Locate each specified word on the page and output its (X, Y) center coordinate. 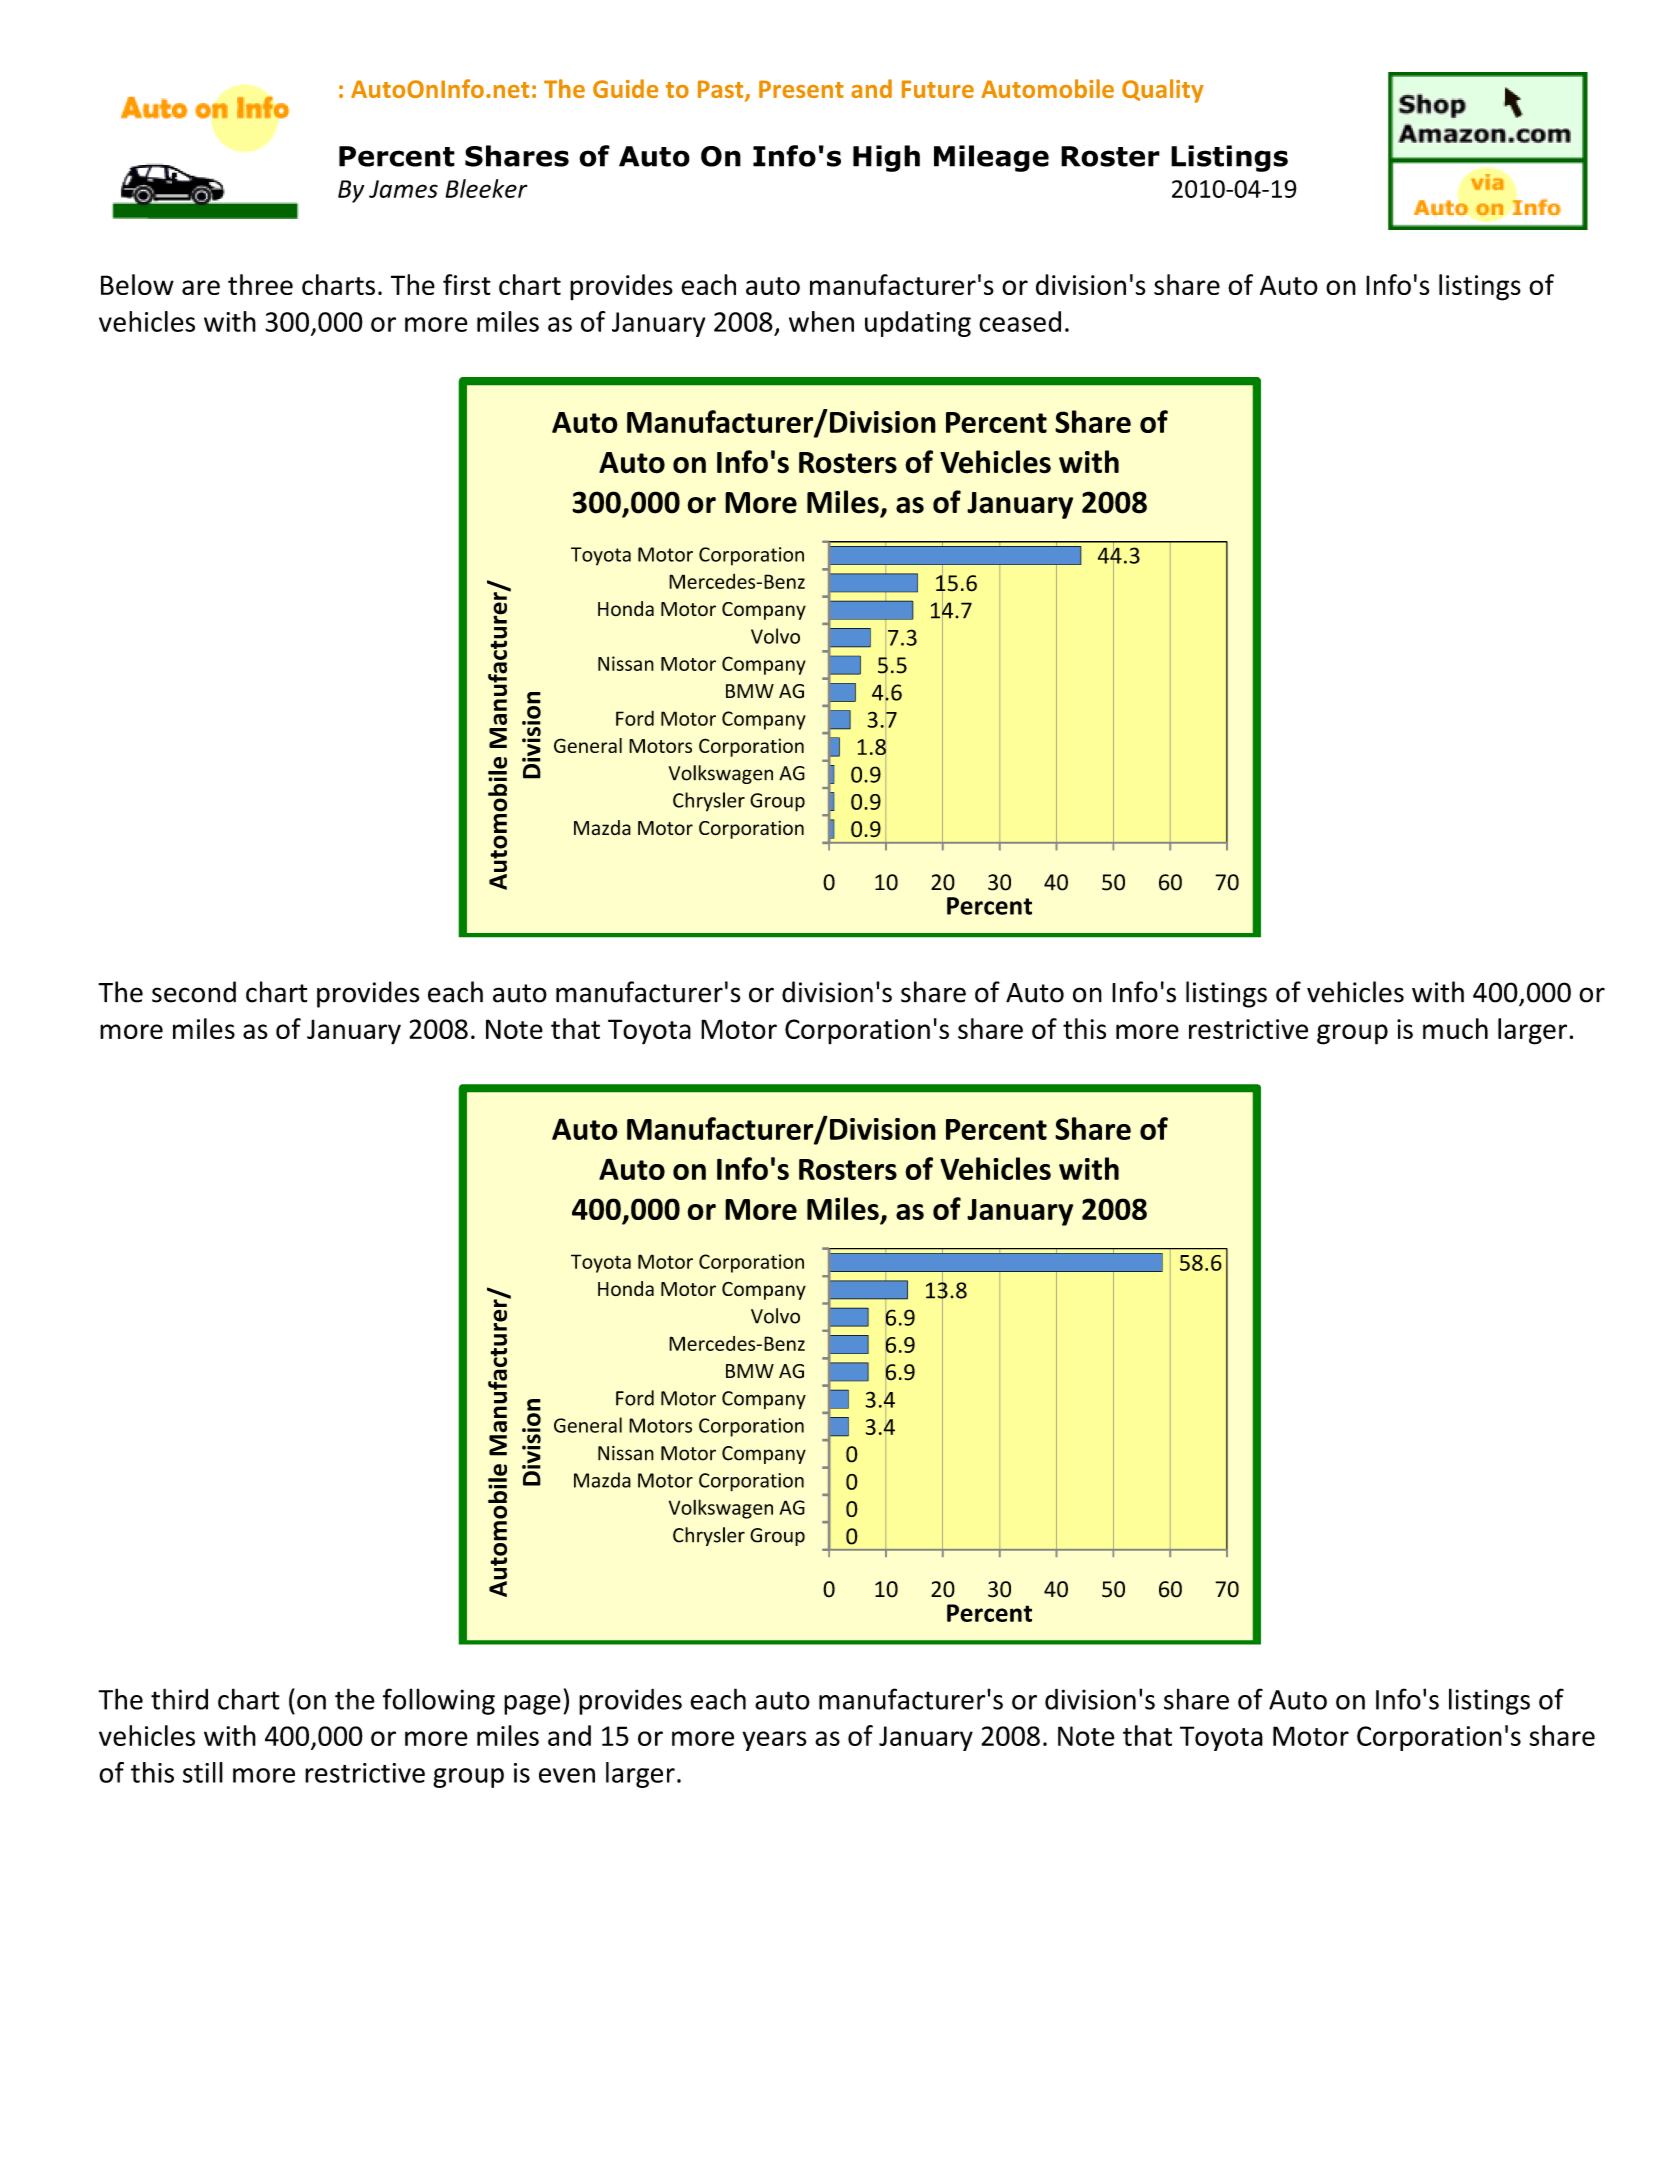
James (403, 189)
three (260, 284)
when (821, 321)
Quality (1163, 91)
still (203, 1772)
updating (918, 324)
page (532, 1705)
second (194, 992)
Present (801, 89)
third (179, 1699)
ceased (1020, 321)
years (774, 1741)
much (1455, 1028)
